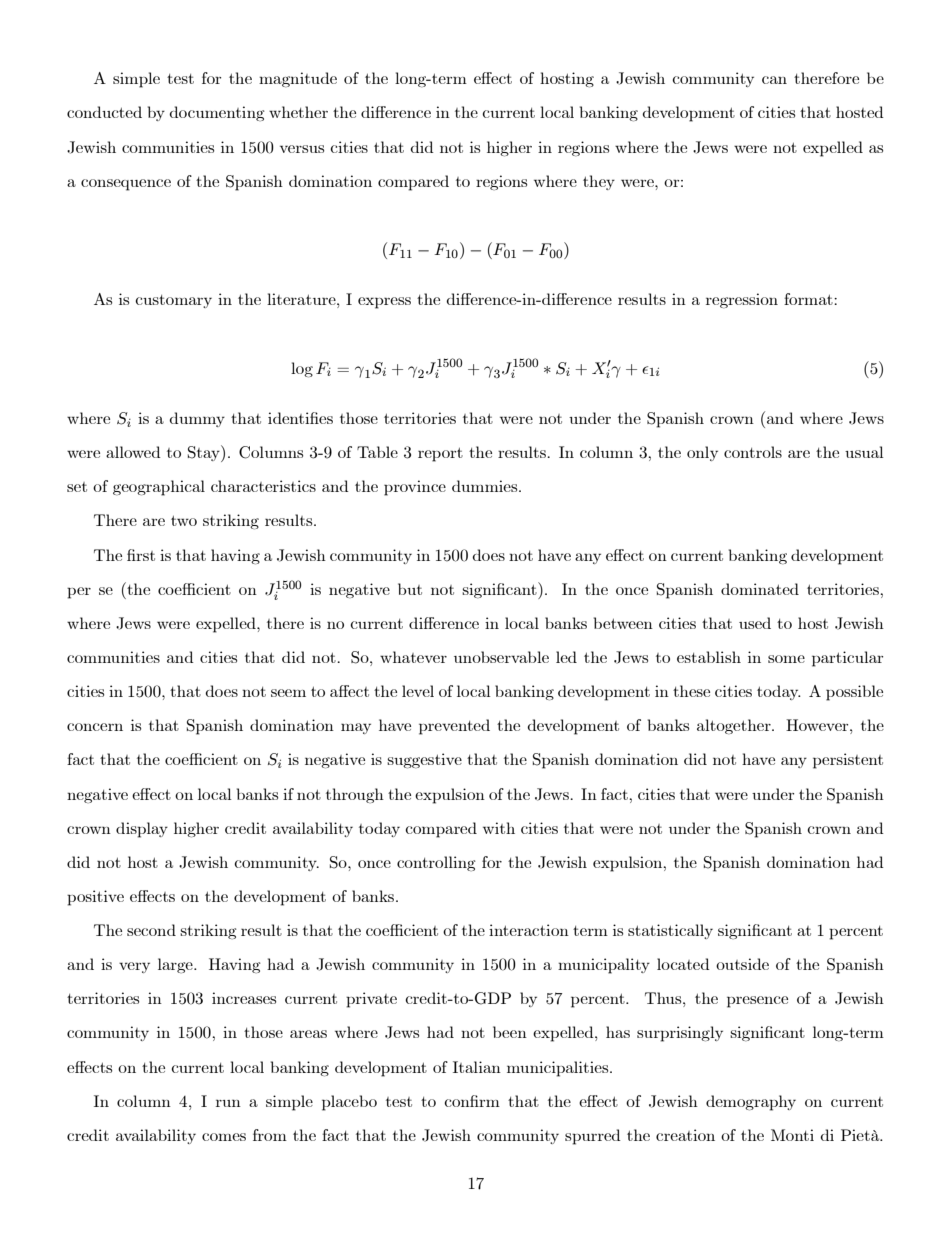  I want to click on display, so click(142, 830).
